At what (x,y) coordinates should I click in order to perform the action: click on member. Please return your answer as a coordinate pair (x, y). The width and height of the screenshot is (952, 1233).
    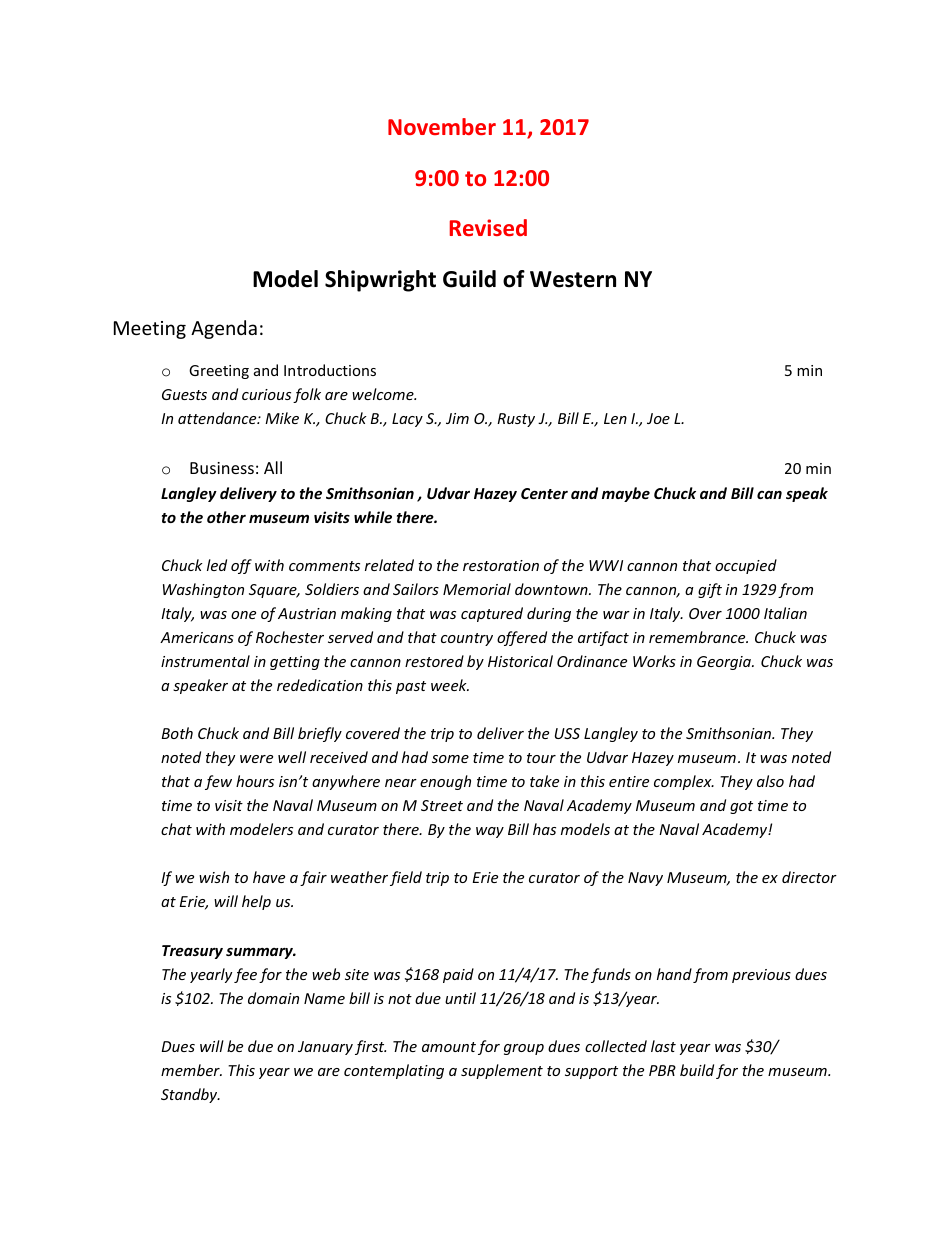
    Looking at the image, I should click on (191, 1070).
